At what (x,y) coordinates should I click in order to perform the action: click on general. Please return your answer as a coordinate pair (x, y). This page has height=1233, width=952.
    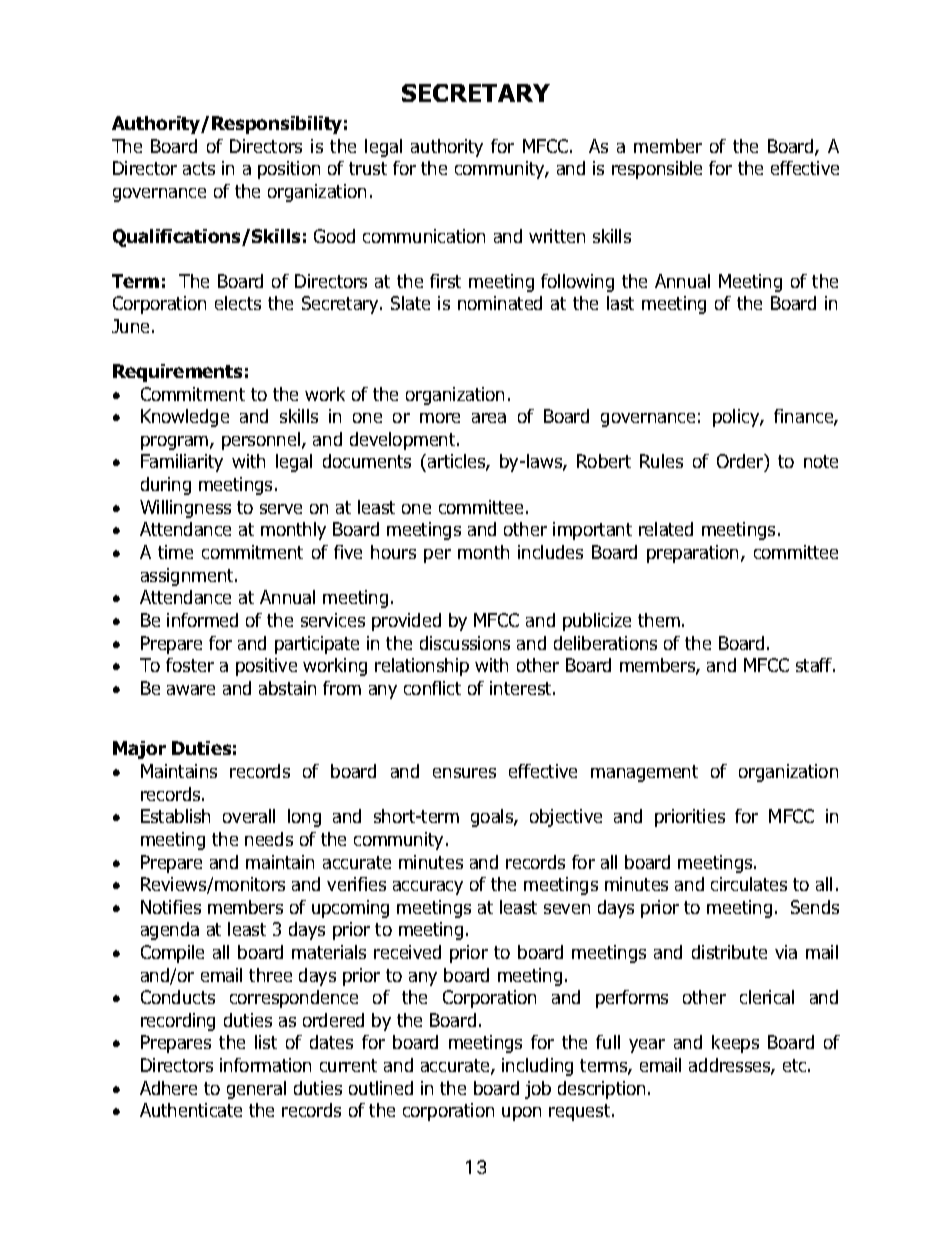
    Looking at the image, I should click on (256, 1090).
